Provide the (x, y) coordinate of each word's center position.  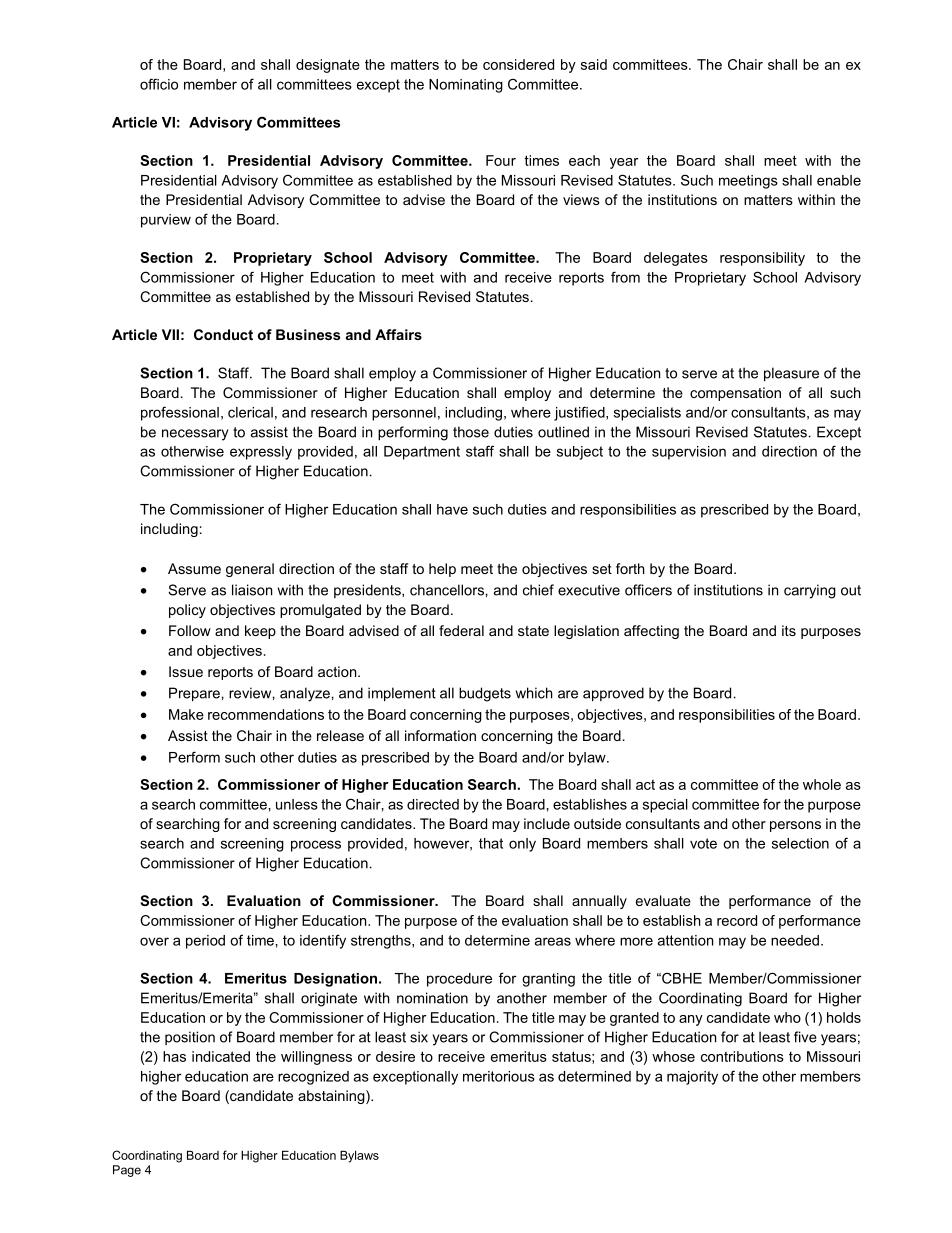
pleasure (791, 374)
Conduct (223, 334)
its (789, 630)
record (737, 920)
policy (187, 611)
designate (328, 66)
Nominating (466, 86)
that (491, 843)
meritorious (499, 1076)
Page (127, 1171)
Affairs (398, 334)
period (205, 942)
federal (461, 630)
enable (839, 180)
